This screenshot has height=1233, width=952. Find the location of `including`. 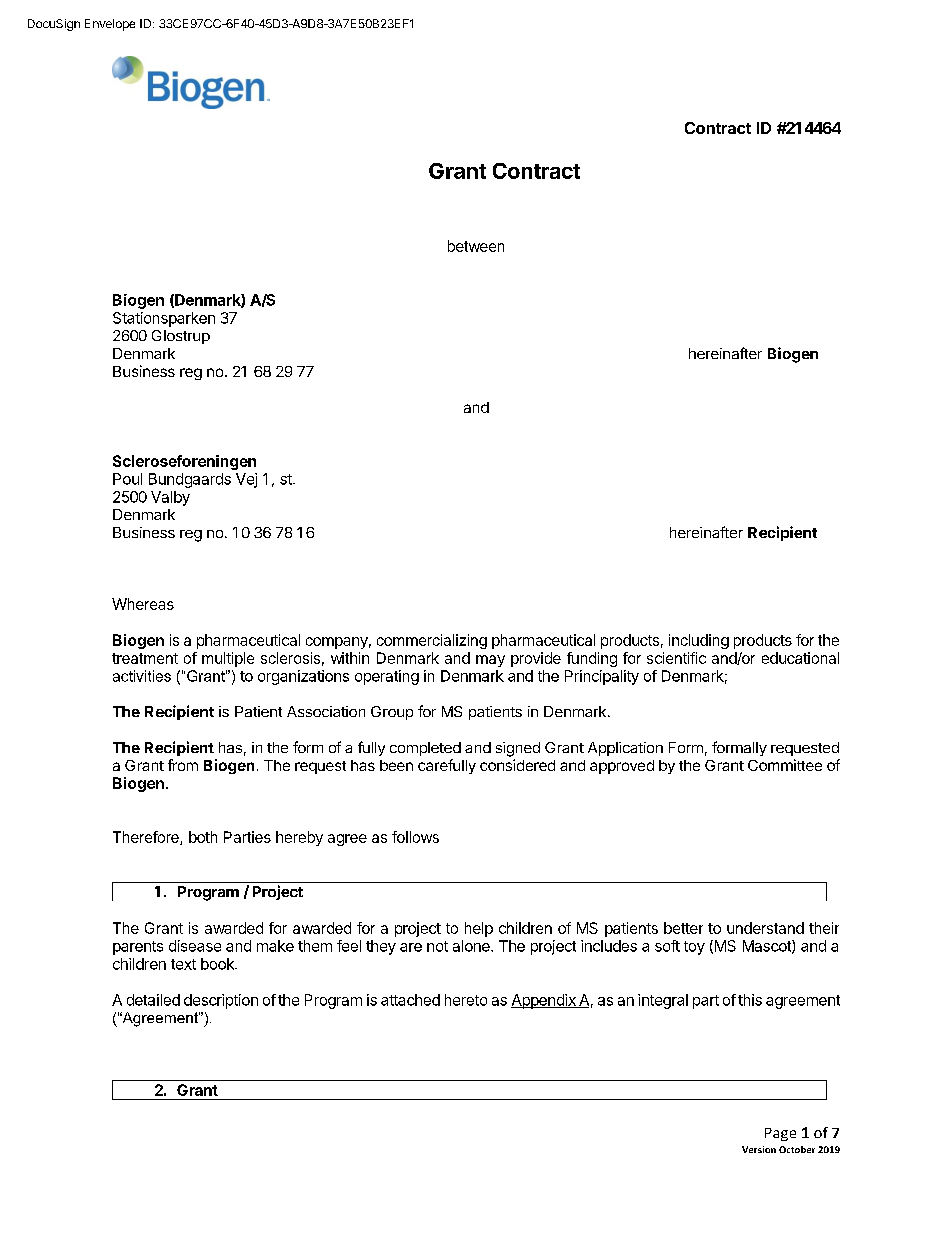

including is located at coordinates (699, 641).
